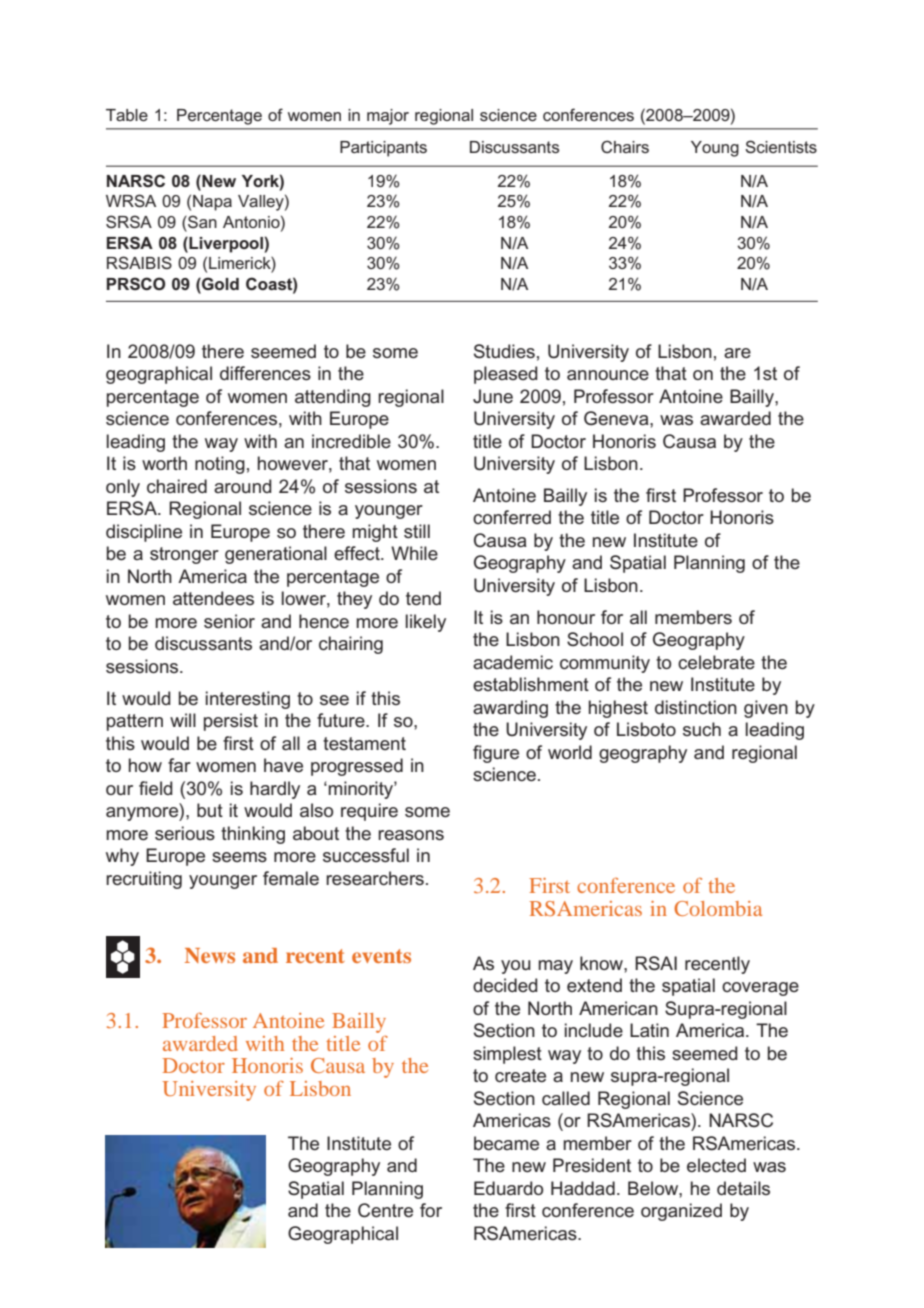  I want to click on Chairs, so click(625, 146).
